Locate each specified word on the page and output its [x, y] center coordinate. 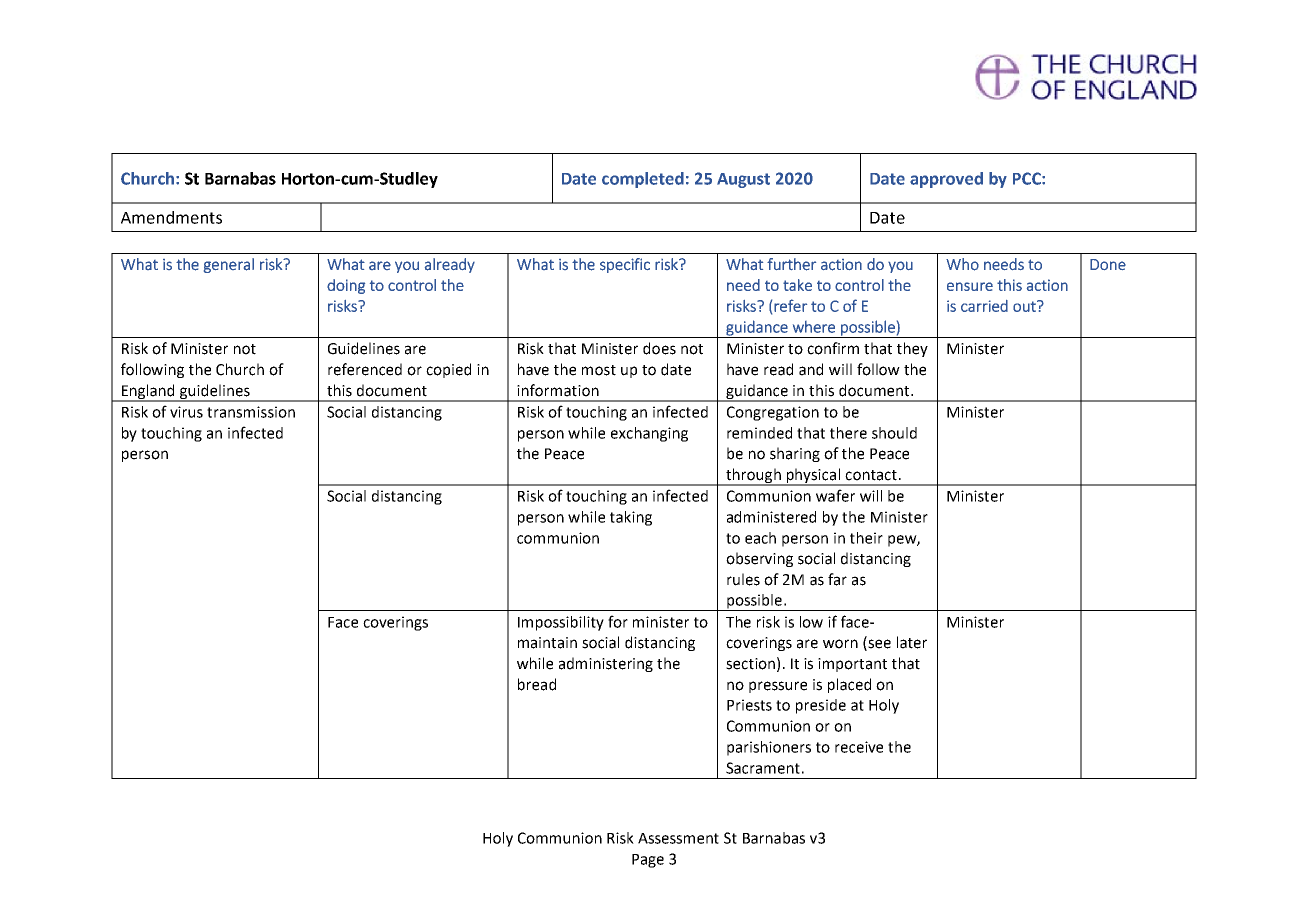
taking [631, 518]
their [866, 538]
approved [946, 180]
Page [648, 861]
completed [643, 180]
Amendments [171, 217]
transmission [251, 412]
